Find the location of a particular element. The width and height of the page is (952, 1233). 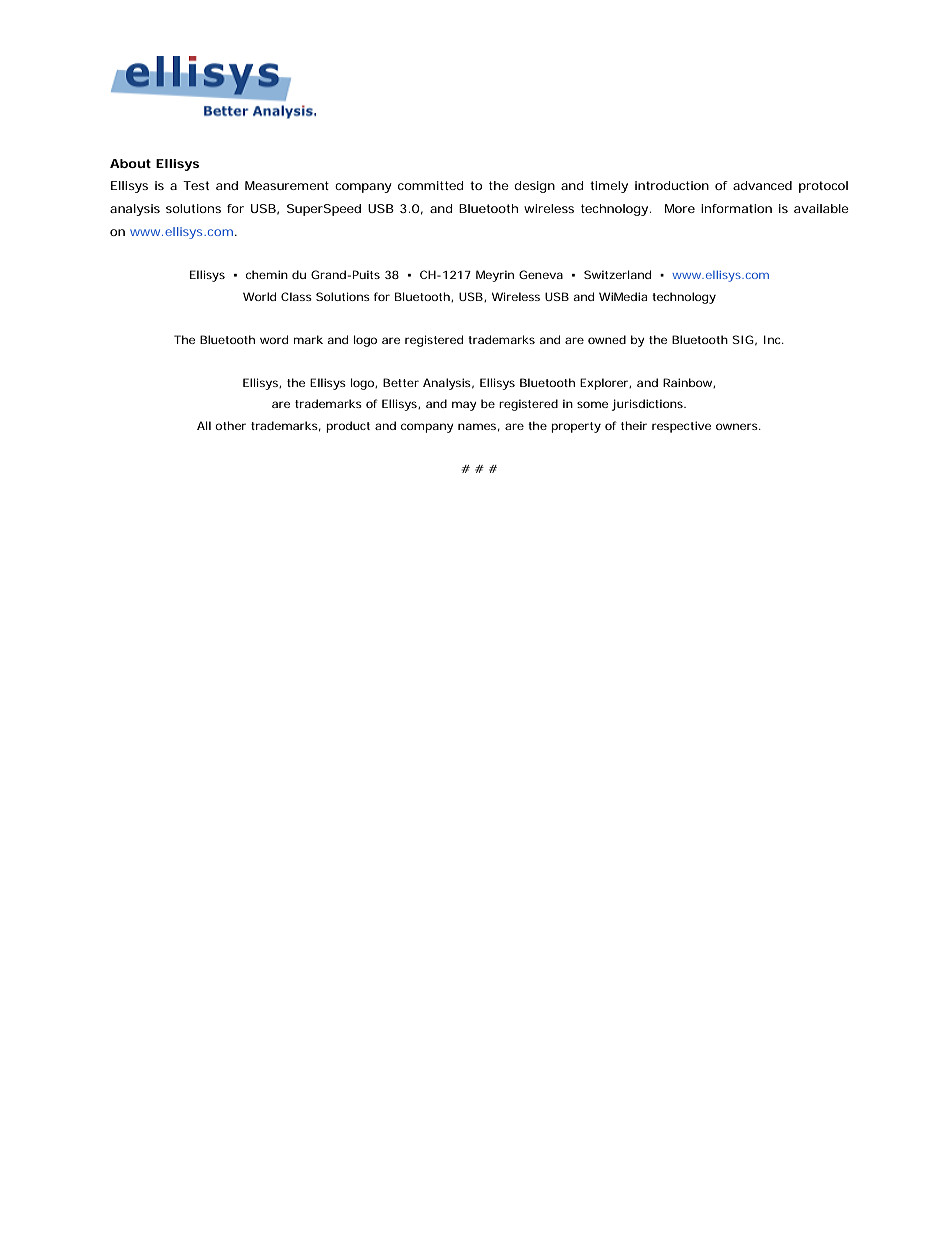

All is located at coordinates (204, 425).
